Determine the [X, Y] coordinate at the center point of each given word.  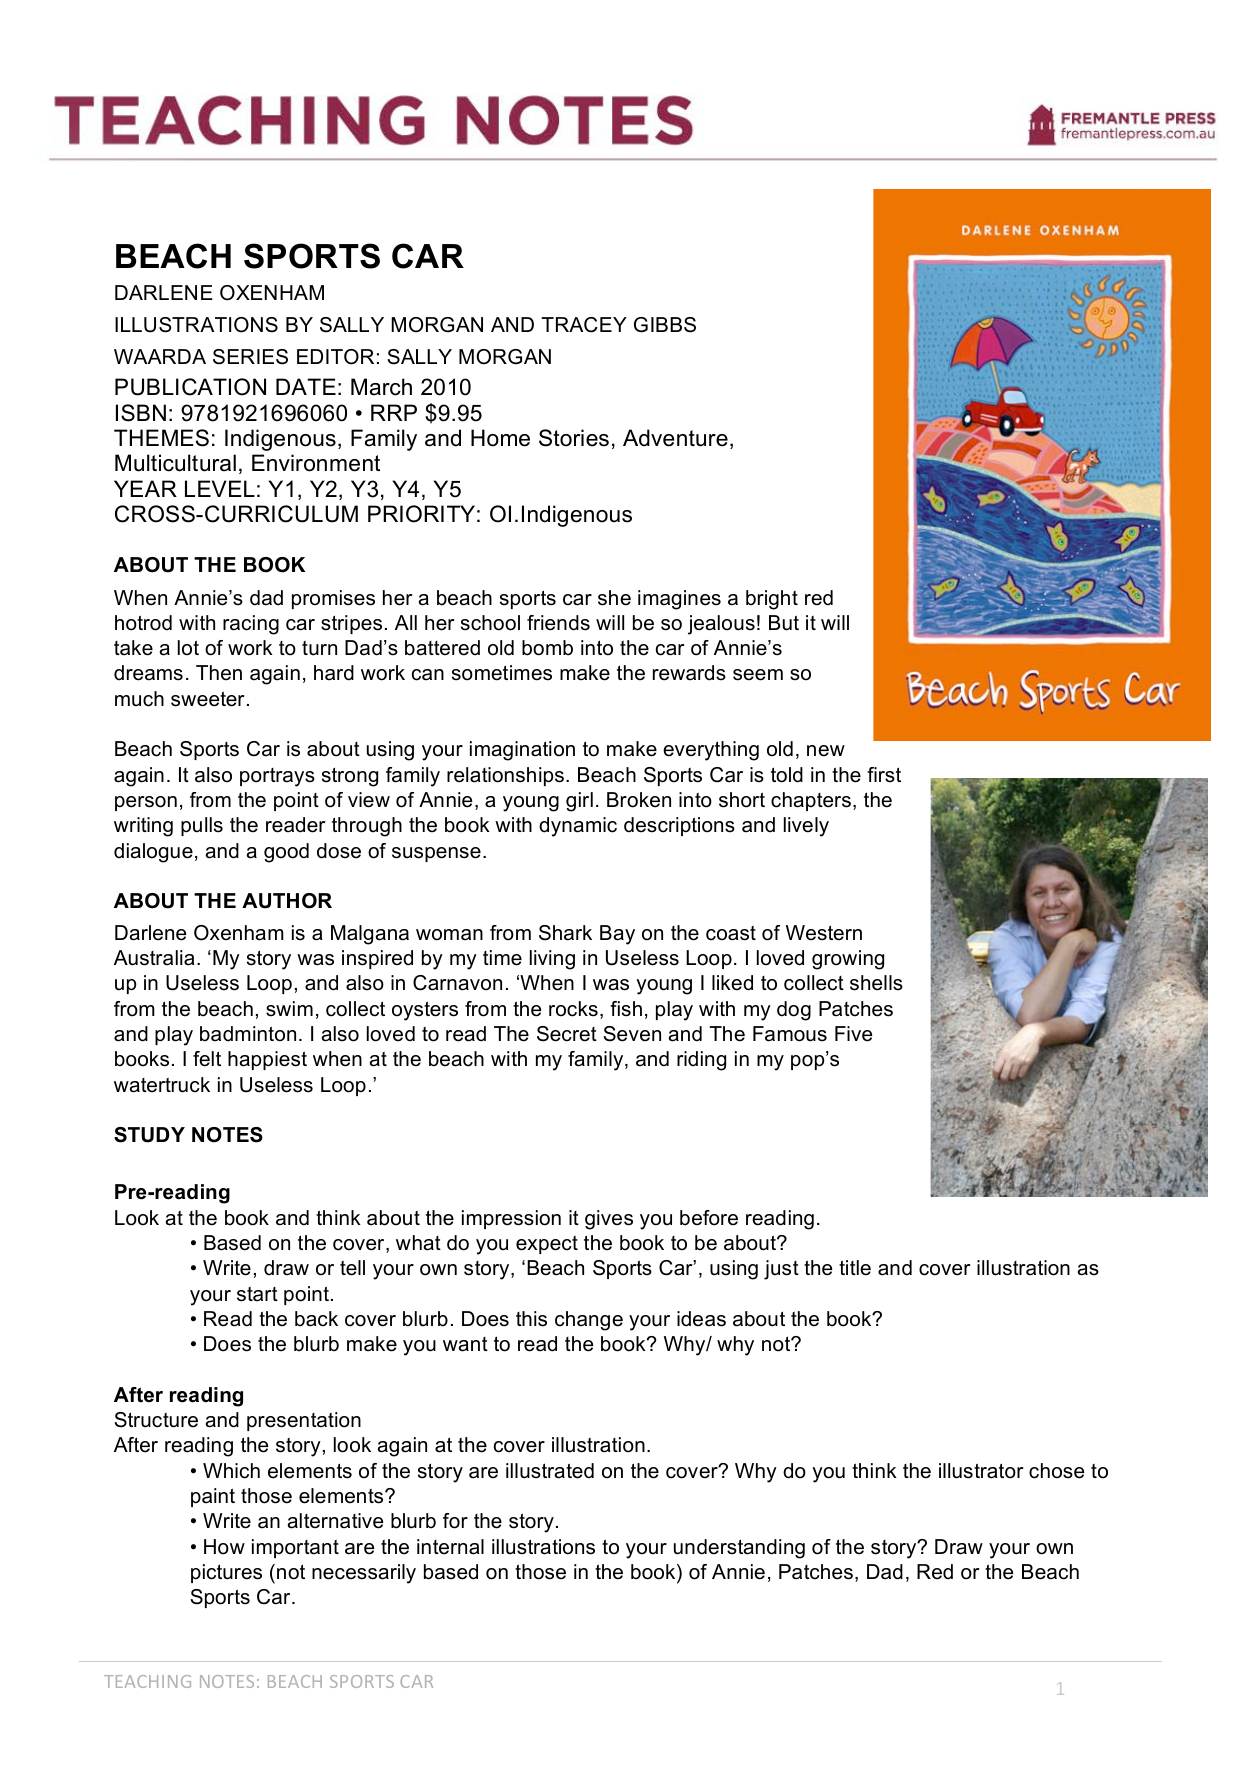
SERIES [250, 357]
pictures [226, 1573]
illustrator [981, 1471]
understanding [739, 1549]
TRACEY [584, 325]
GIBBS [665, 325]
